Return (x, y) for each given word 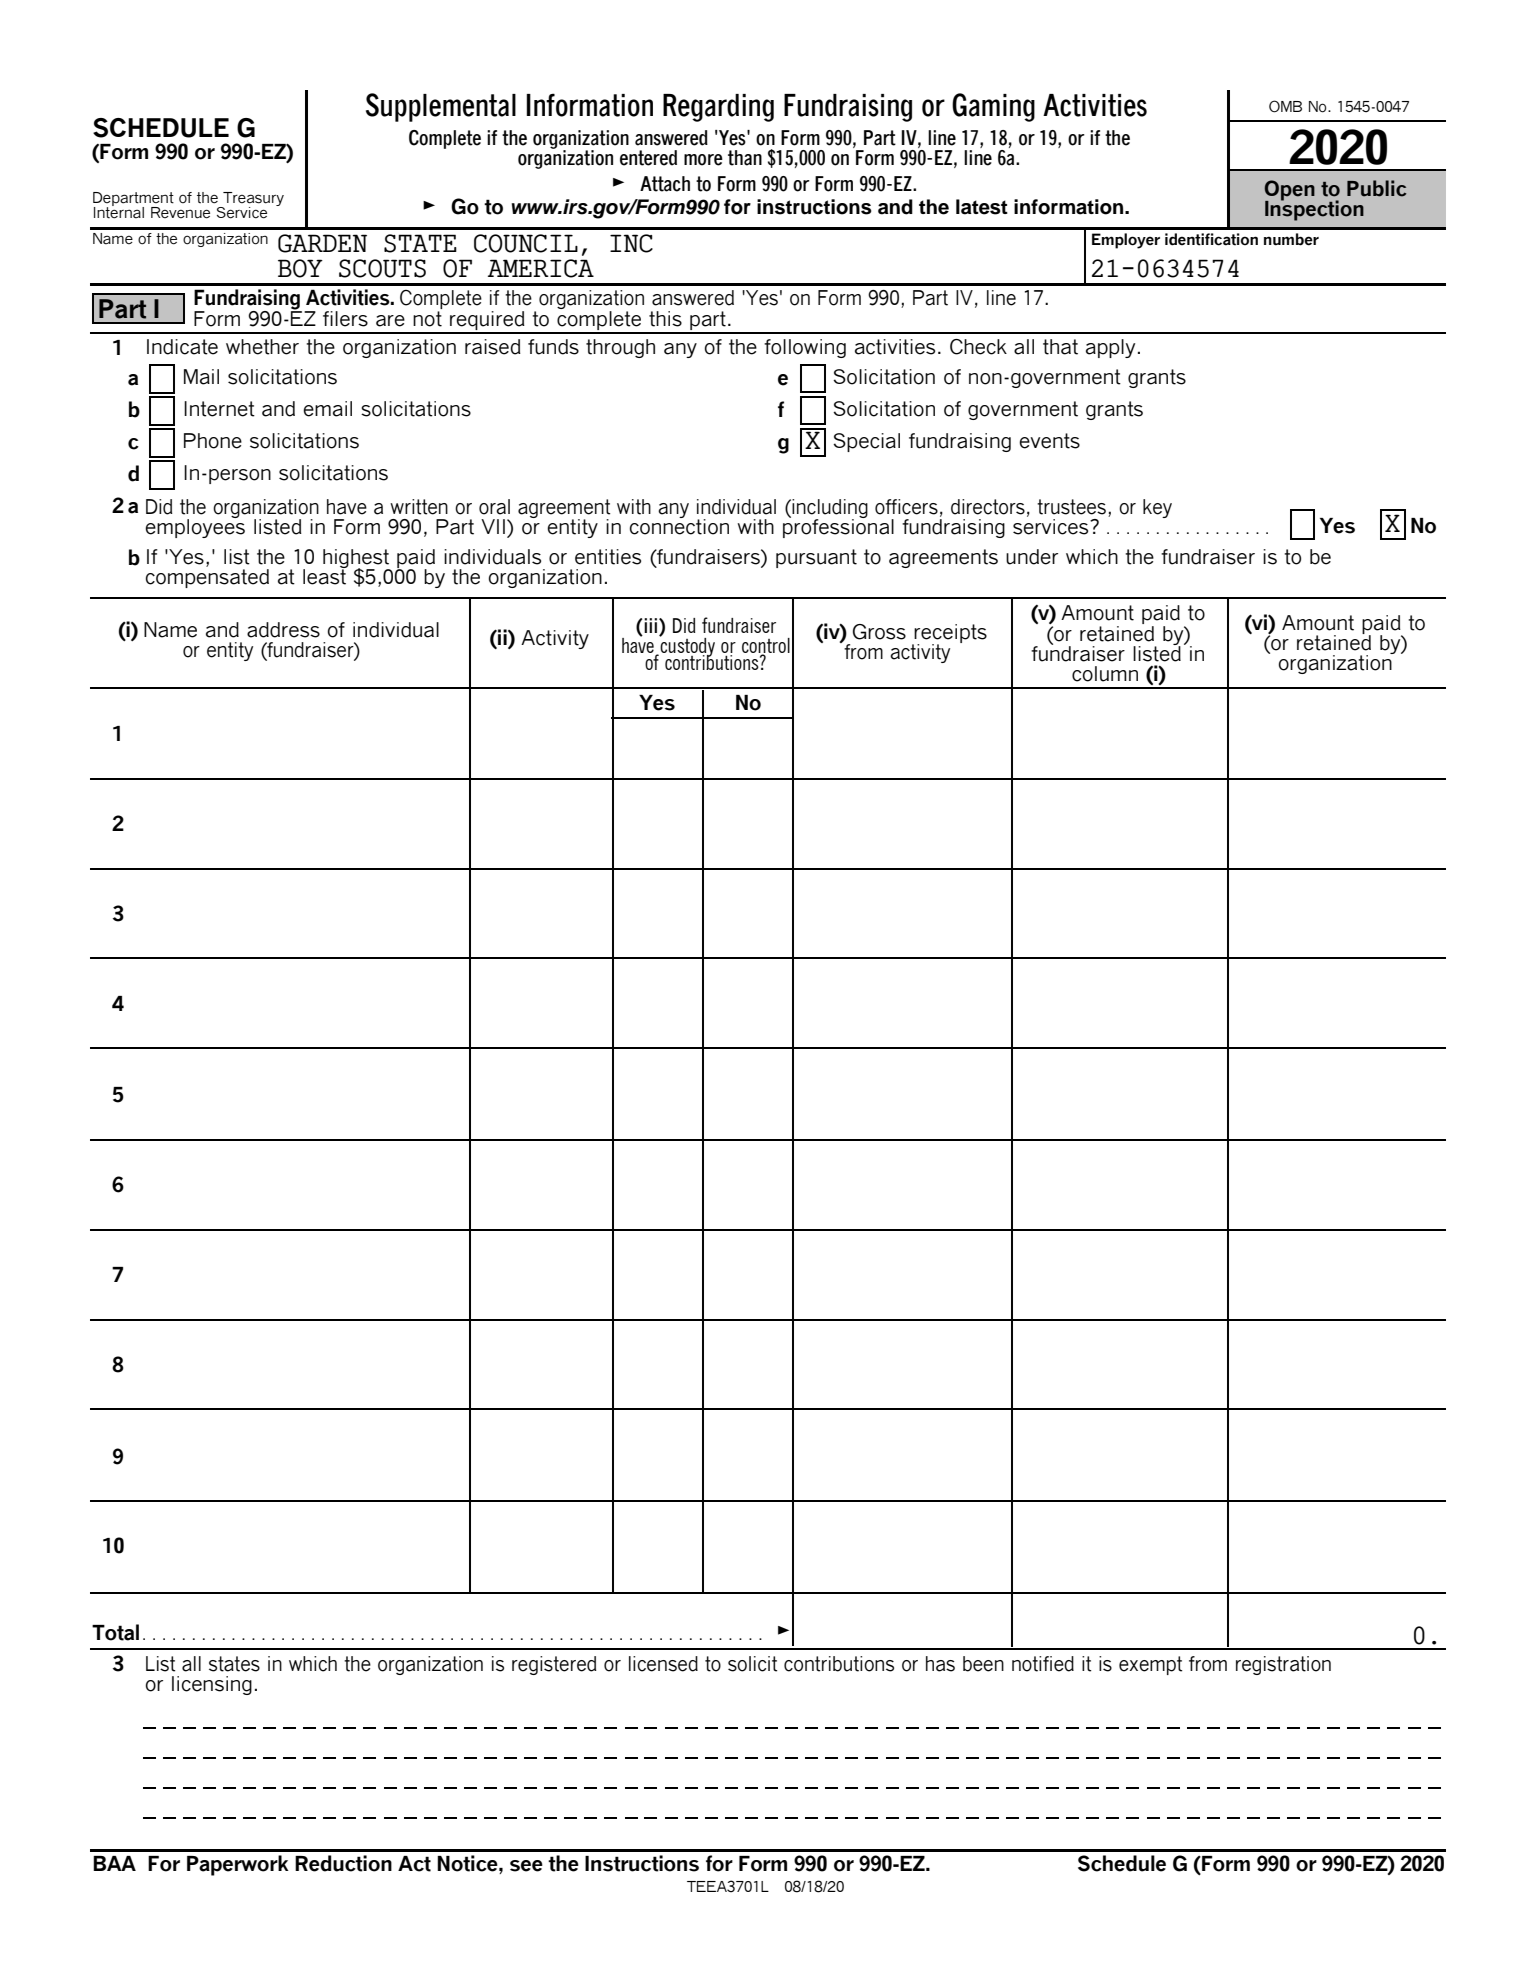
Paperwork (238, 1865)
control (766, 647)
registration (1283, 1665)
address (283, 630)
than (745, 158)
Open (1290, 191)
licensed (663, 1664)
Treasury (252, 200)
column (1105, 674)
